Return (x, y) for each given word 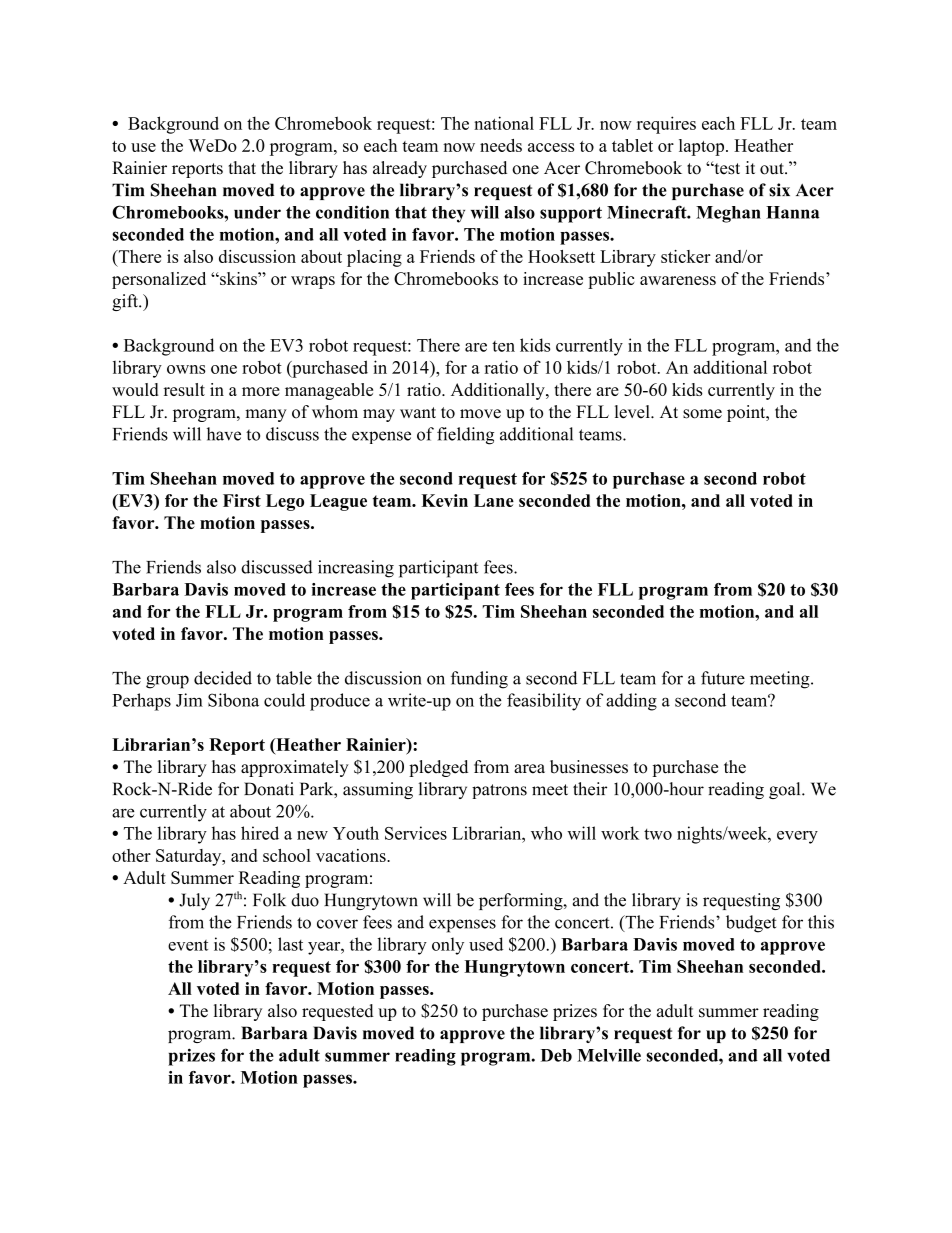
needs (501, 145)
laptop (701, 147)
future (723, 678)
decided (223, 678)
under (257, 212)
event (188, 945)
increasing (356, 569)
